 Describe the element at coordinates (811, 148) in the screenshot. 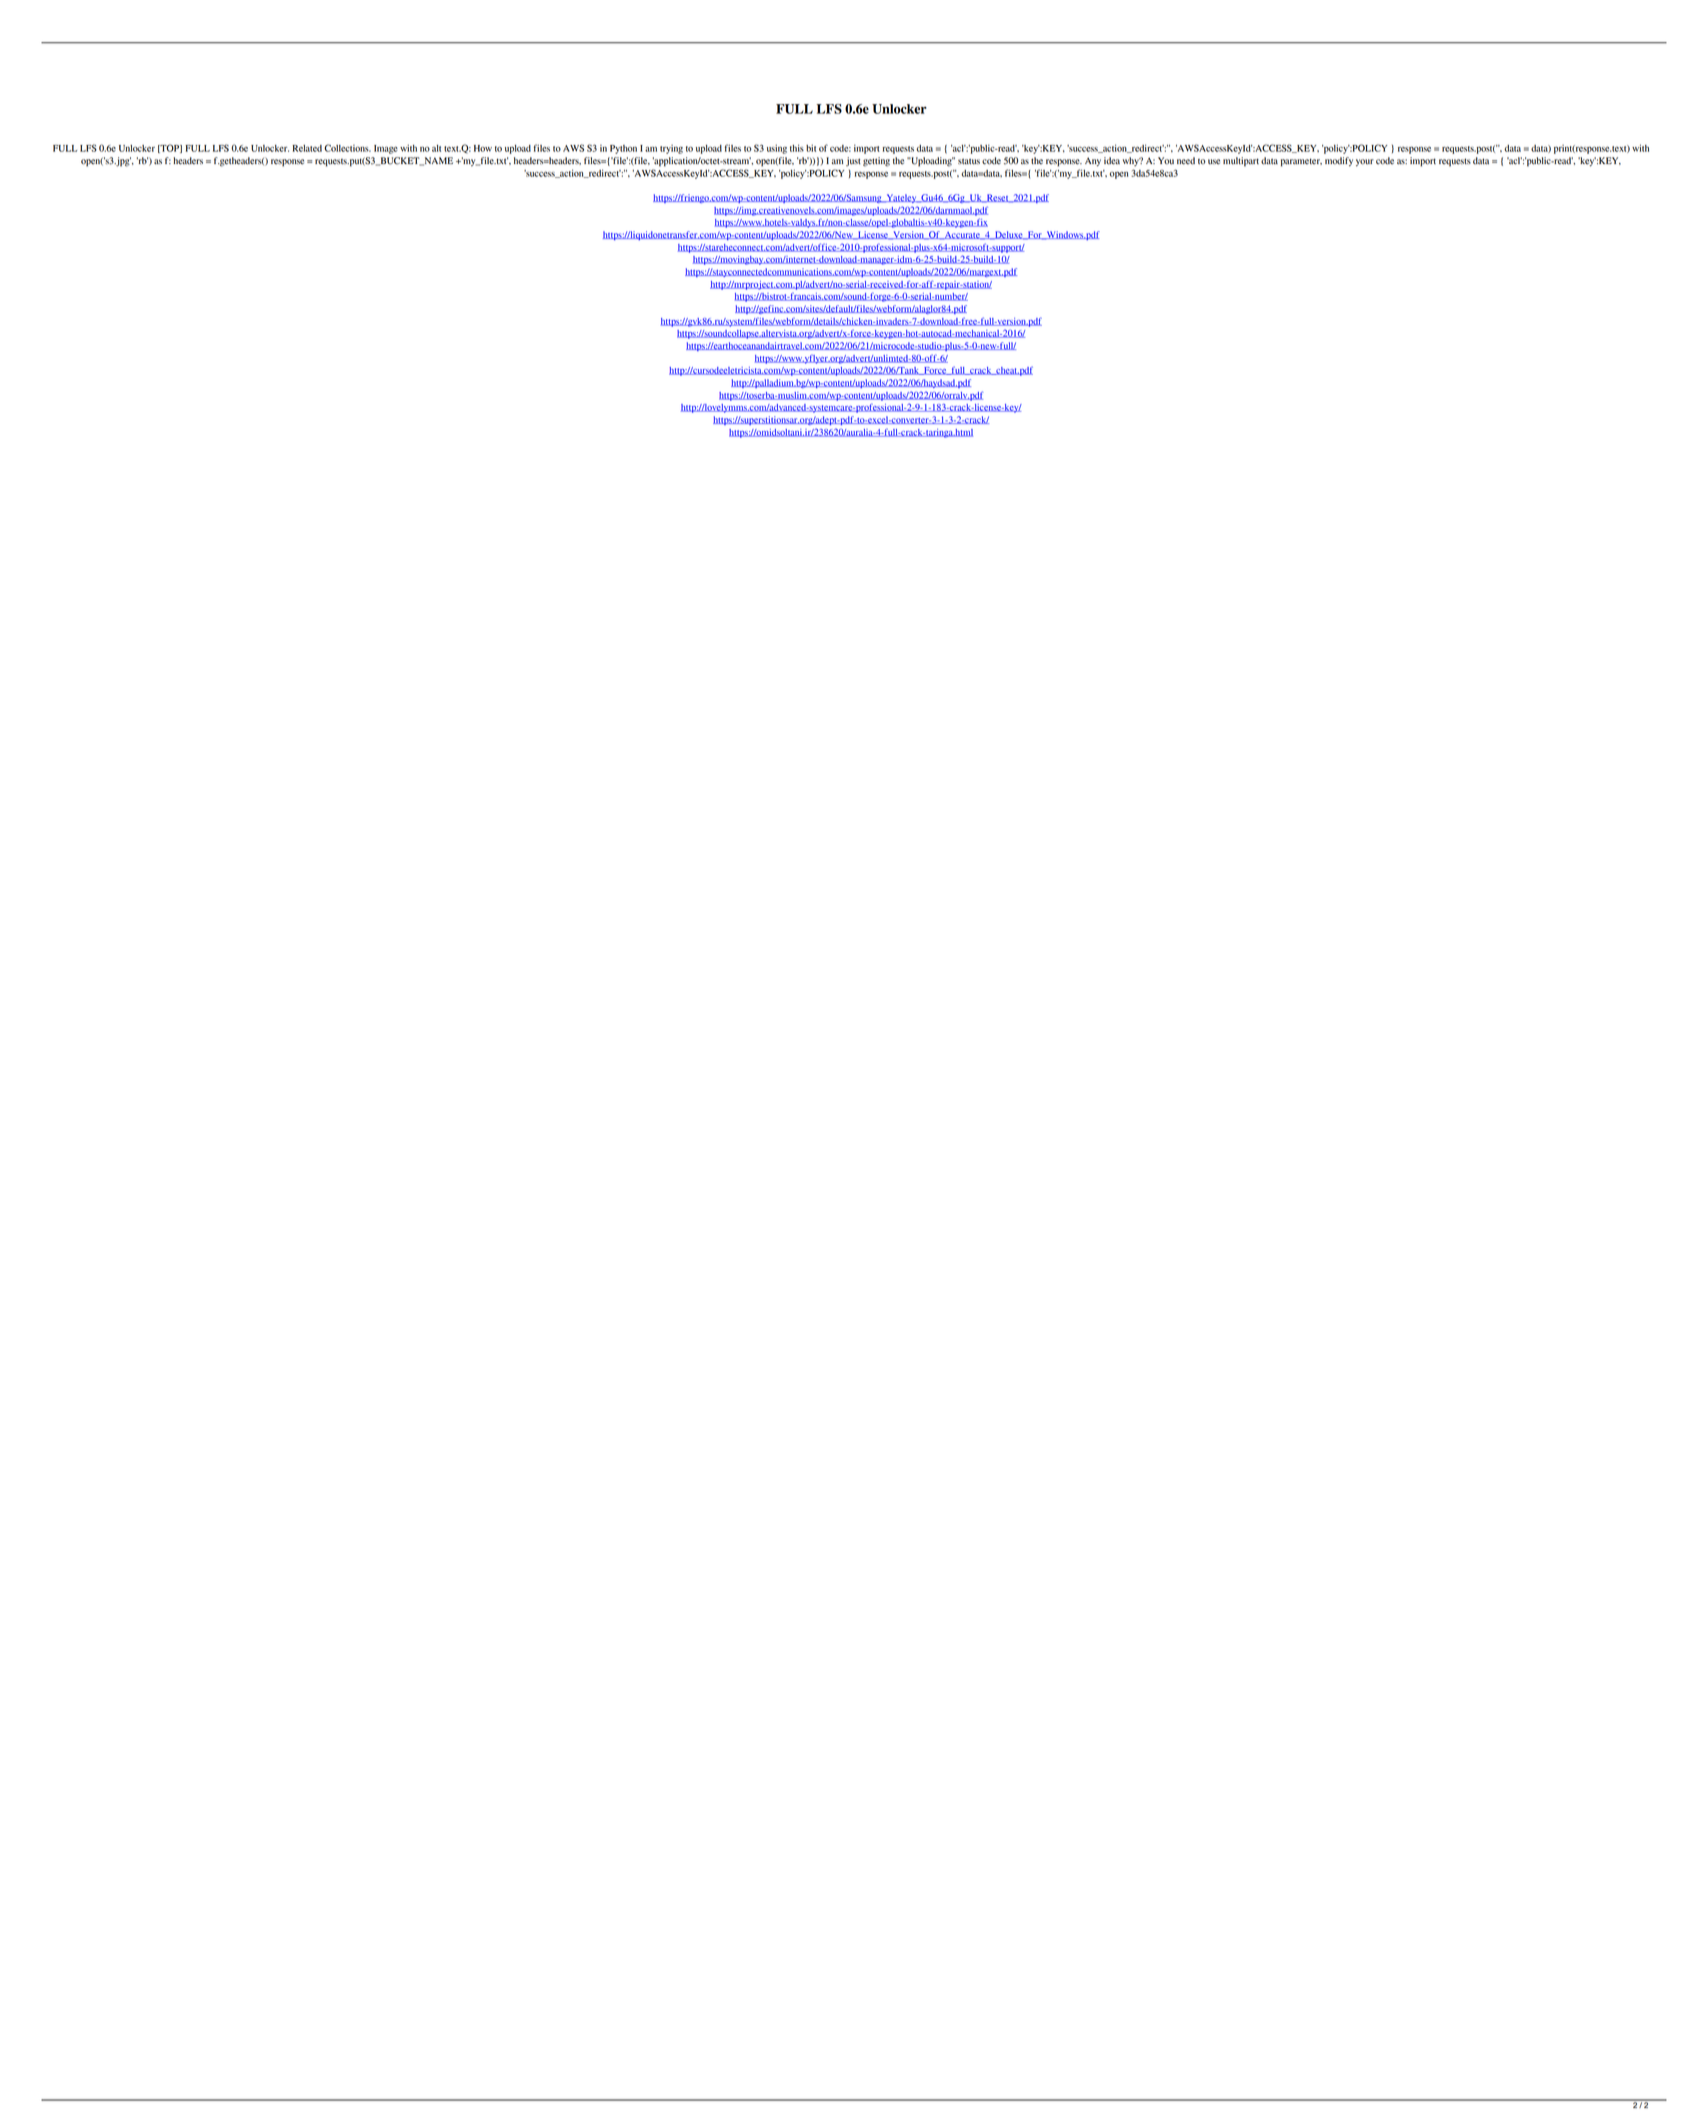

I see `bit` at that location.
